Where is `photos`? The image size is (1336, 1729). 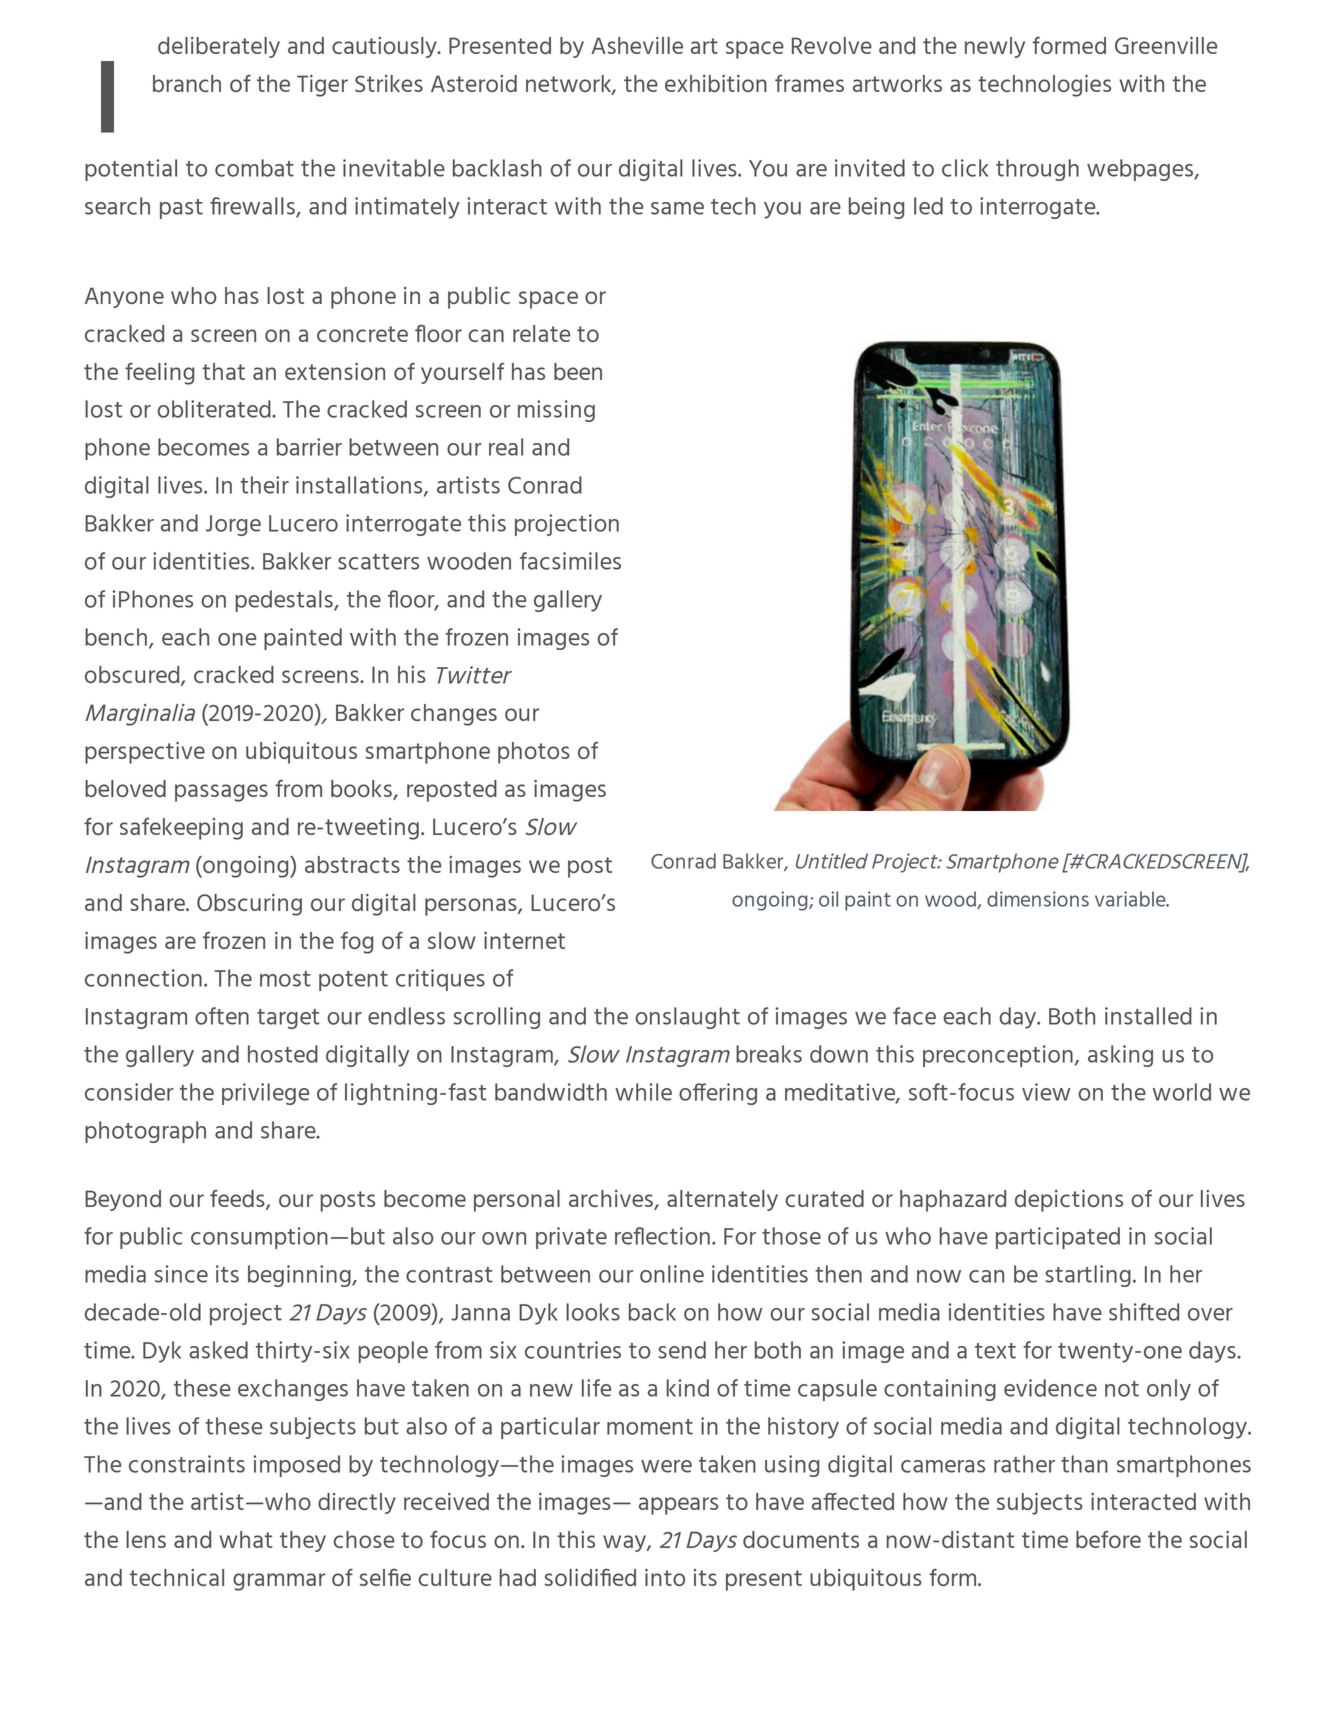 photos is located at coordinates (534, 753).
